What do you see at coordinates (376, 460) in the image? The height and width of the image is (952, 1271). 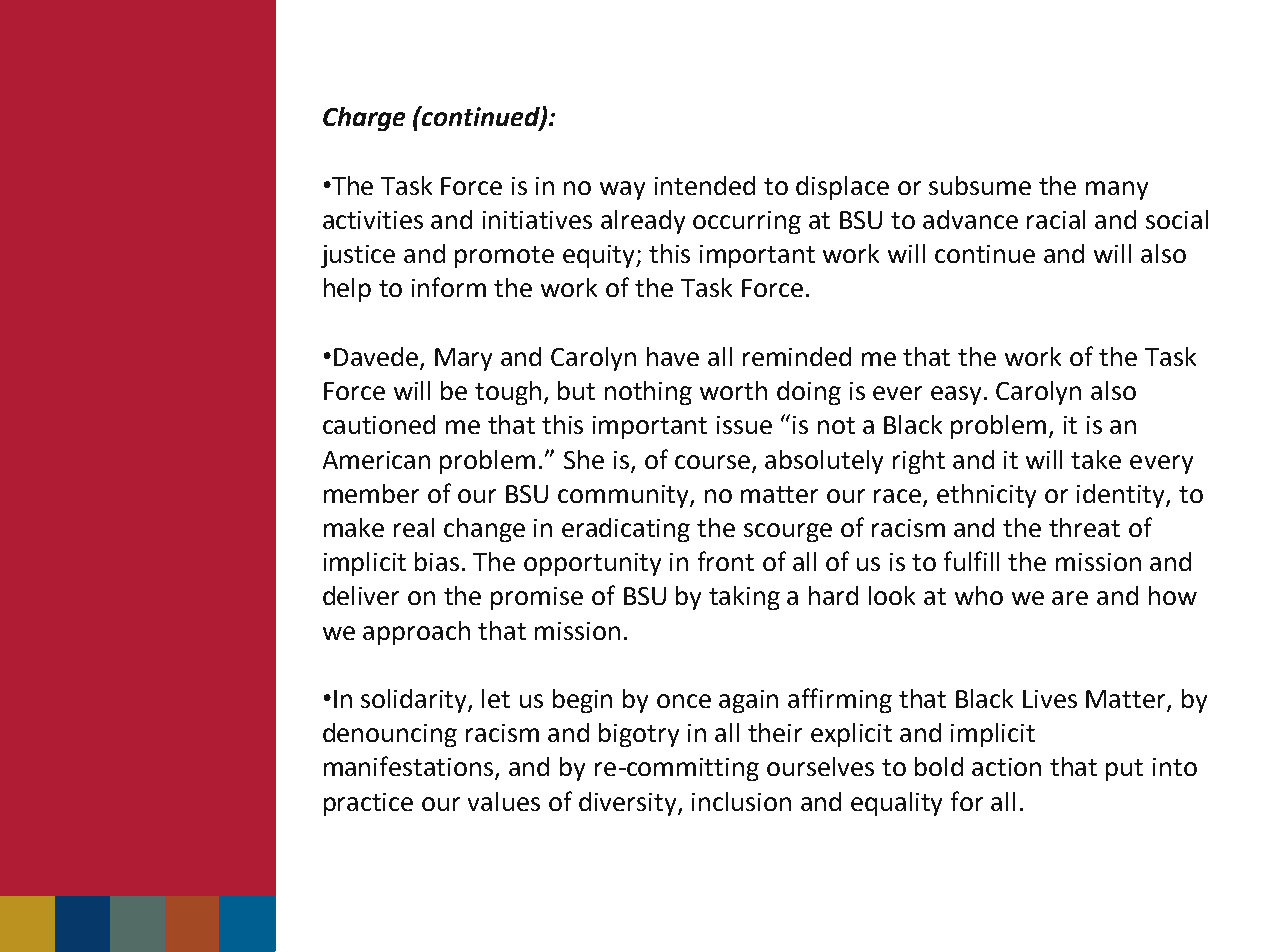 I see `American` at bounding box center [376, 460].
